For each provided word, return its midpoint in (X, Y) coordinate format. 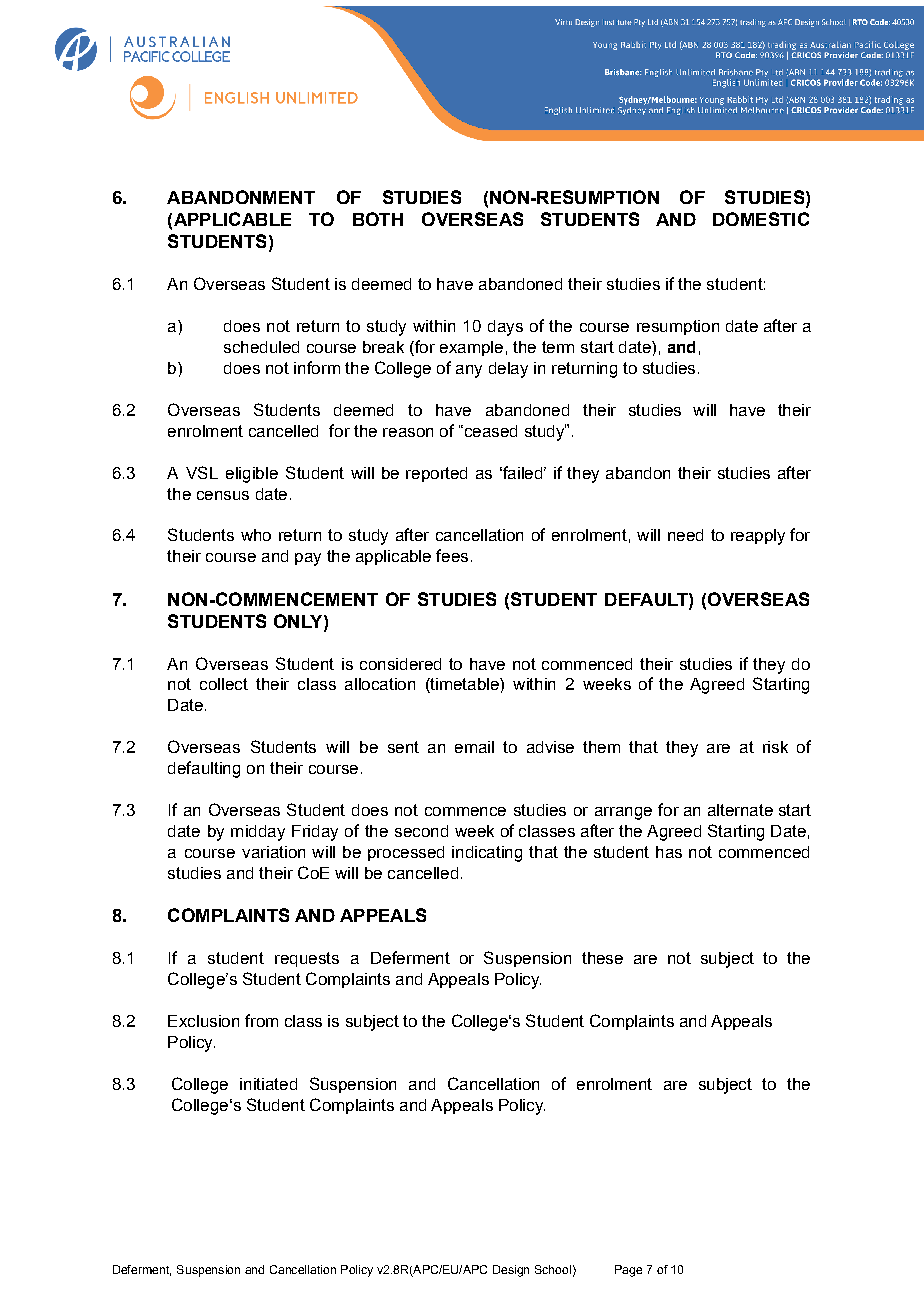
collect (224, 684)
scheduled (261, 347)
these (602, 958)
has (669, 852)
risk (775, 747)
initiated (268, 1084)
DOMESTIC (761, 219)
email (474, 747)
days (505, 328)
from (261, 1020)
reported (436, 474)
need (685, 535)
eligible (252, 475)
